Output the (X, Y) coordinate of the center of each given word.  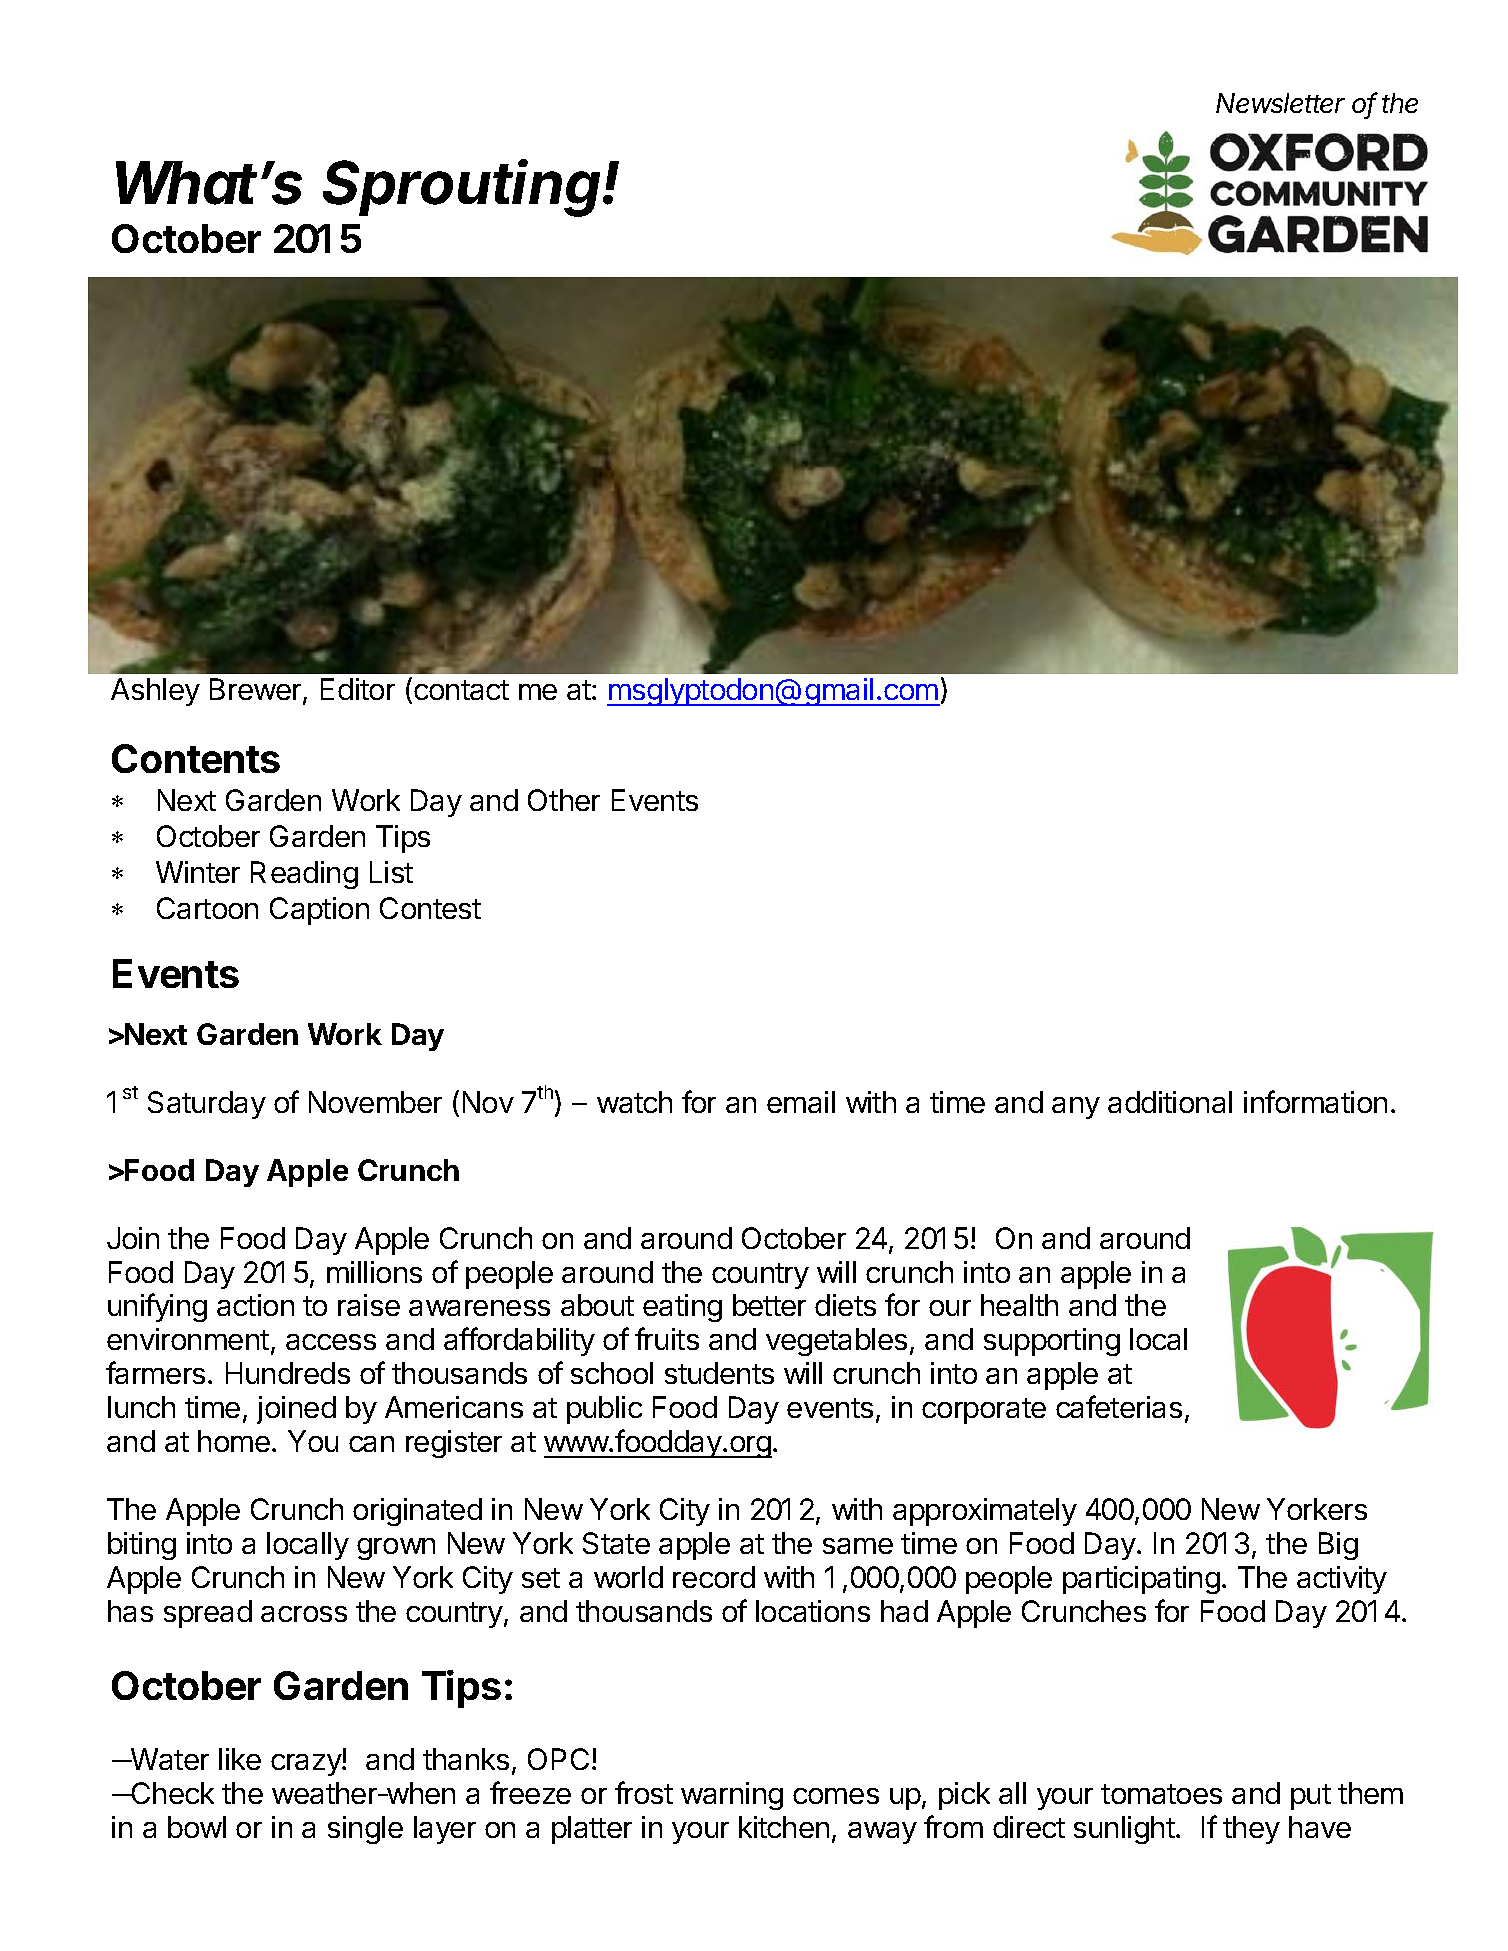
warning (732, 1796)
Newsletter (1280, 103)
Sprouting (464, 188)
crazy (307, 1765)
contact (461, 690)
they (1251, 1830)
